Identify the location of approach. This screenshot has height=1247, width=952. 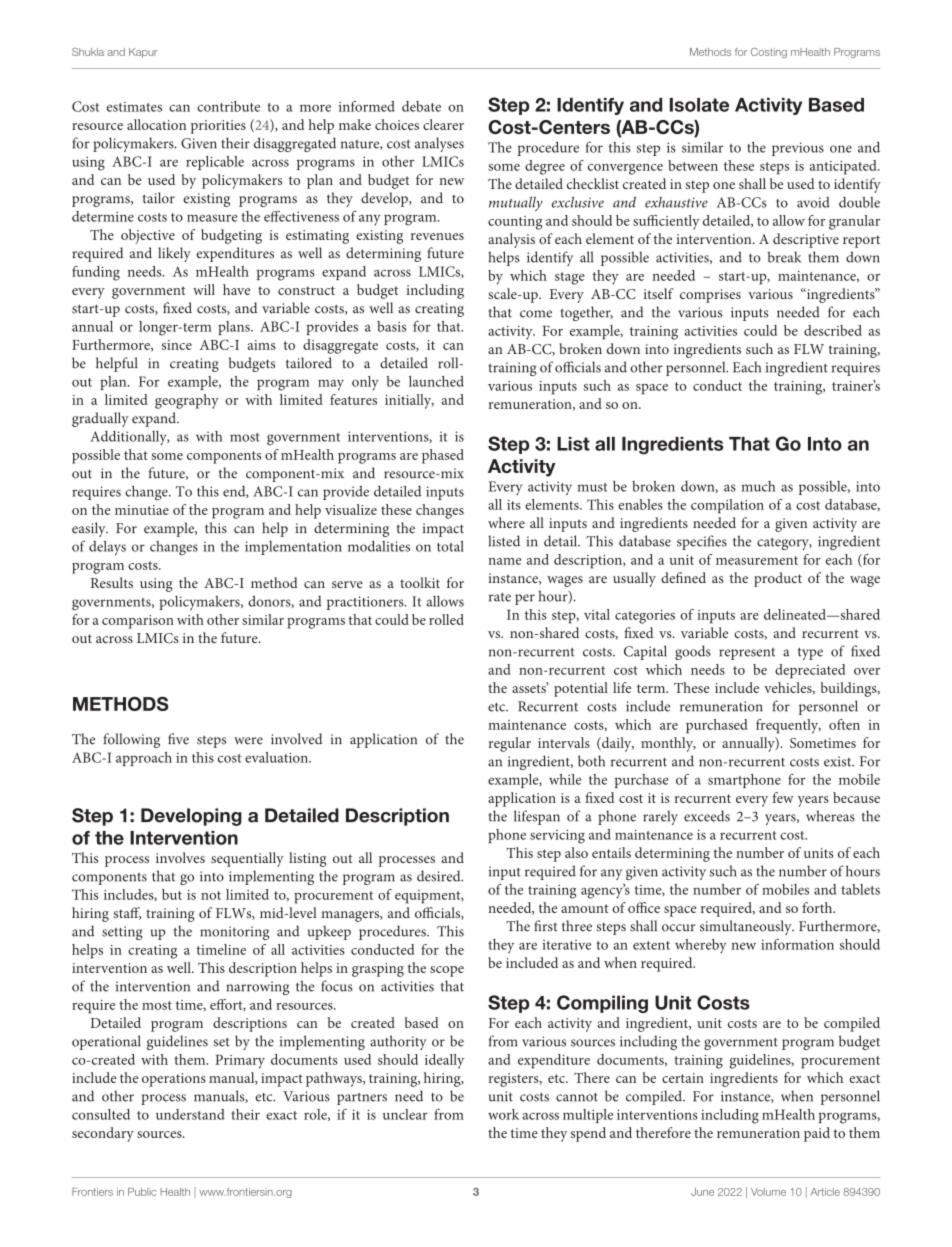
(144, 759).
